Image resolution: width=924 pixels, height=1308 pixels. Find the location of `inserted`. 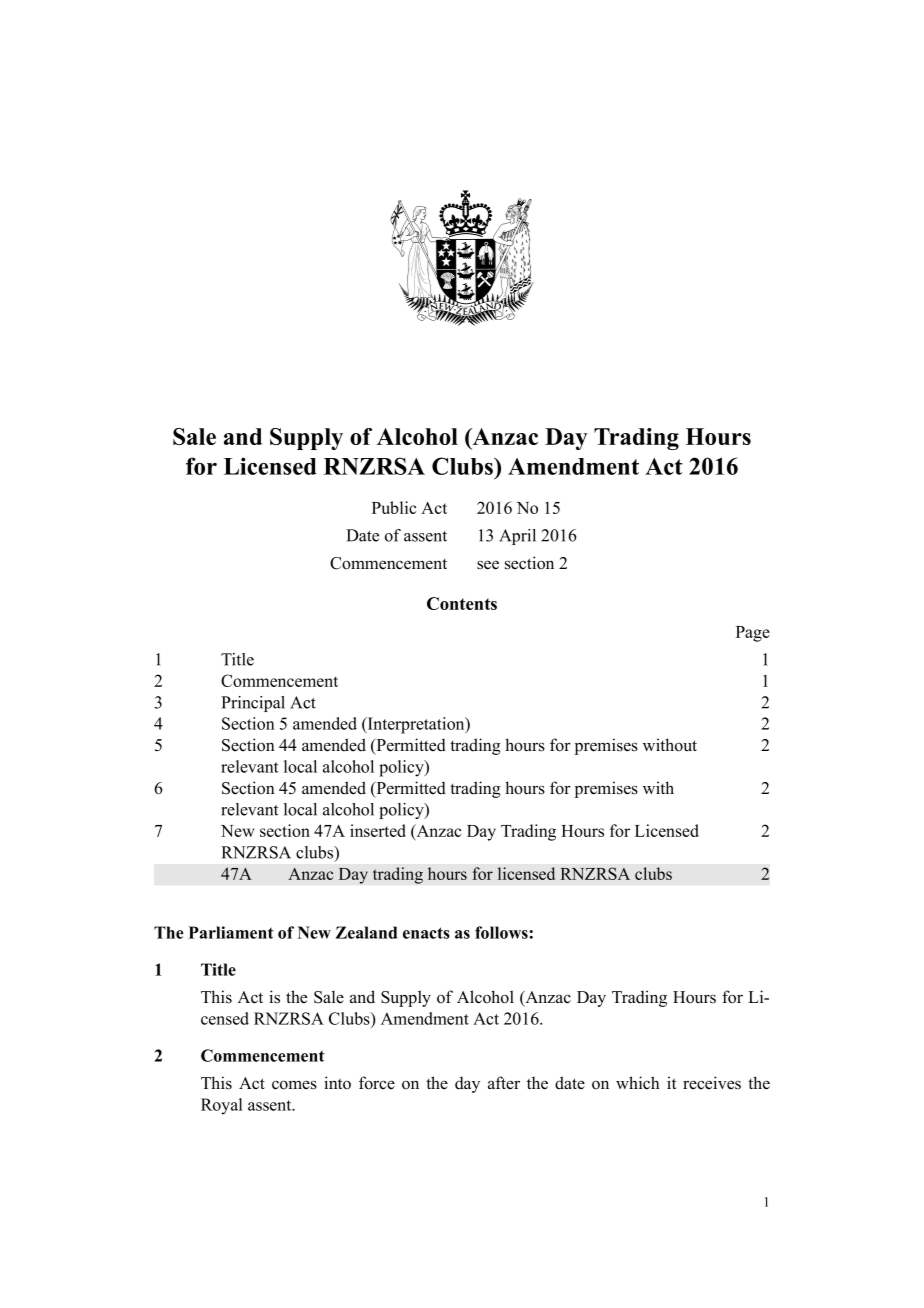

inserted is located at coordinates (378, 830).
